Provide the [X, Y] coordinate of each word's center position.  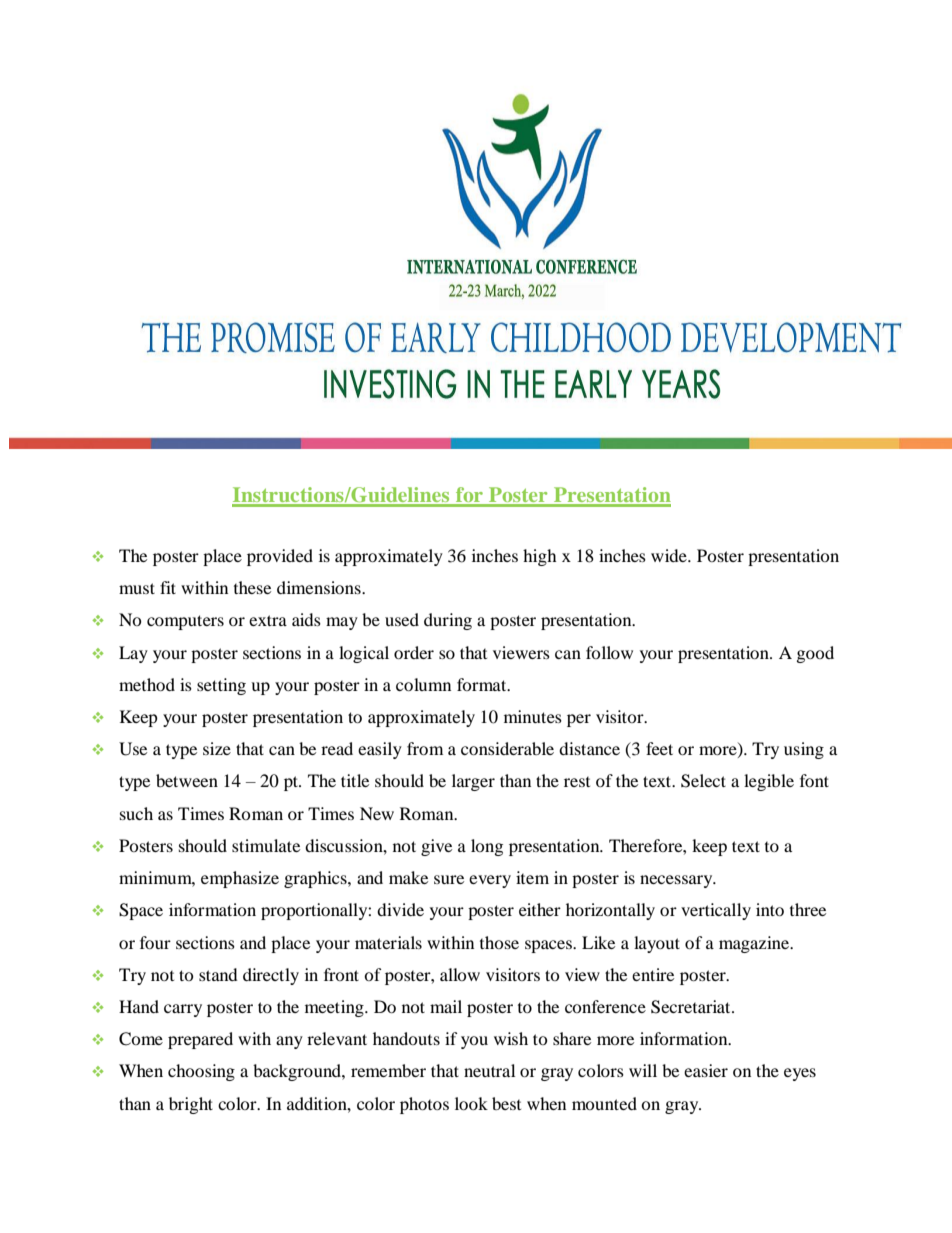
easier [706, 1070]
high [540, 557]
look [471, 1103]
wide [670, 555]
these [252, 587]
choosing [201, 1072]
